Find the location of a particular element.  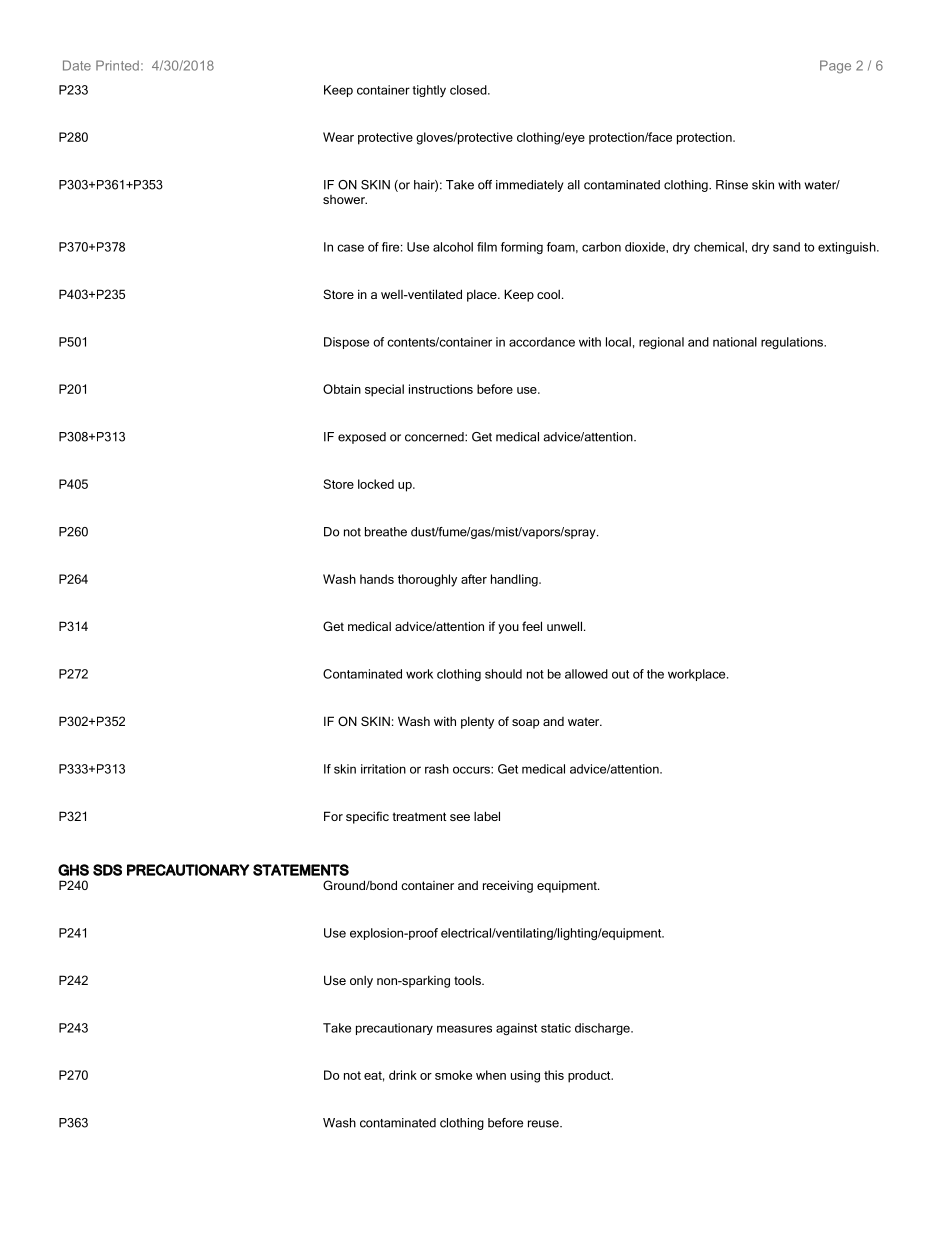

Page is located at coordinates (835, 67).
